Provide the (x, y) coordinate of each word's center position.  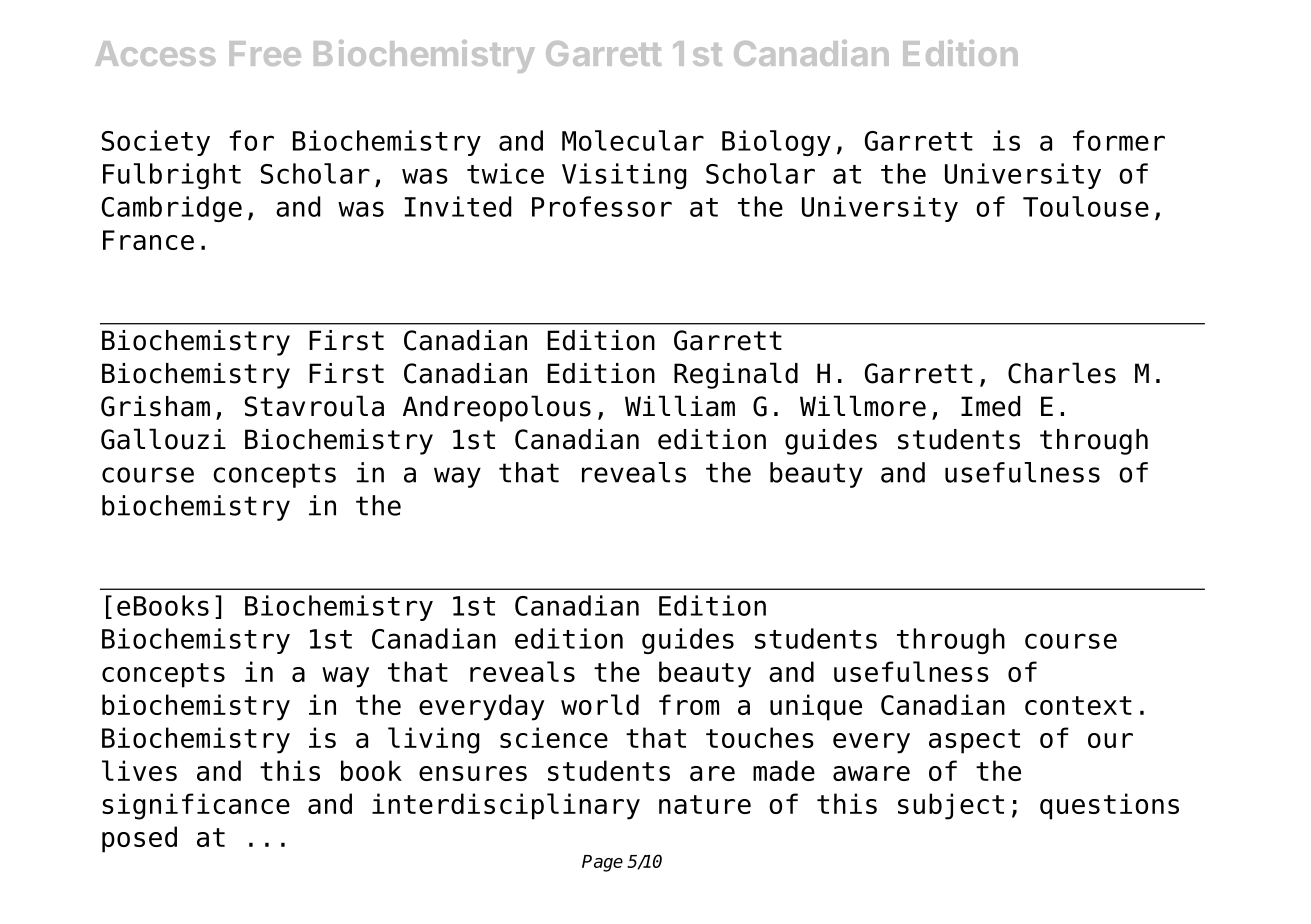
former (1119, 140)
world (600, 704)
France (148, 240)
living (433, 740)
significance (196, 806)
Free (265, 53)
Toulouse (1086, 206)
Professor (602, 206)
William (680, 406)
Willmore (863, 406)
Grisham (155, 406)
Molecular (633, 140)
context (1078, 705)
